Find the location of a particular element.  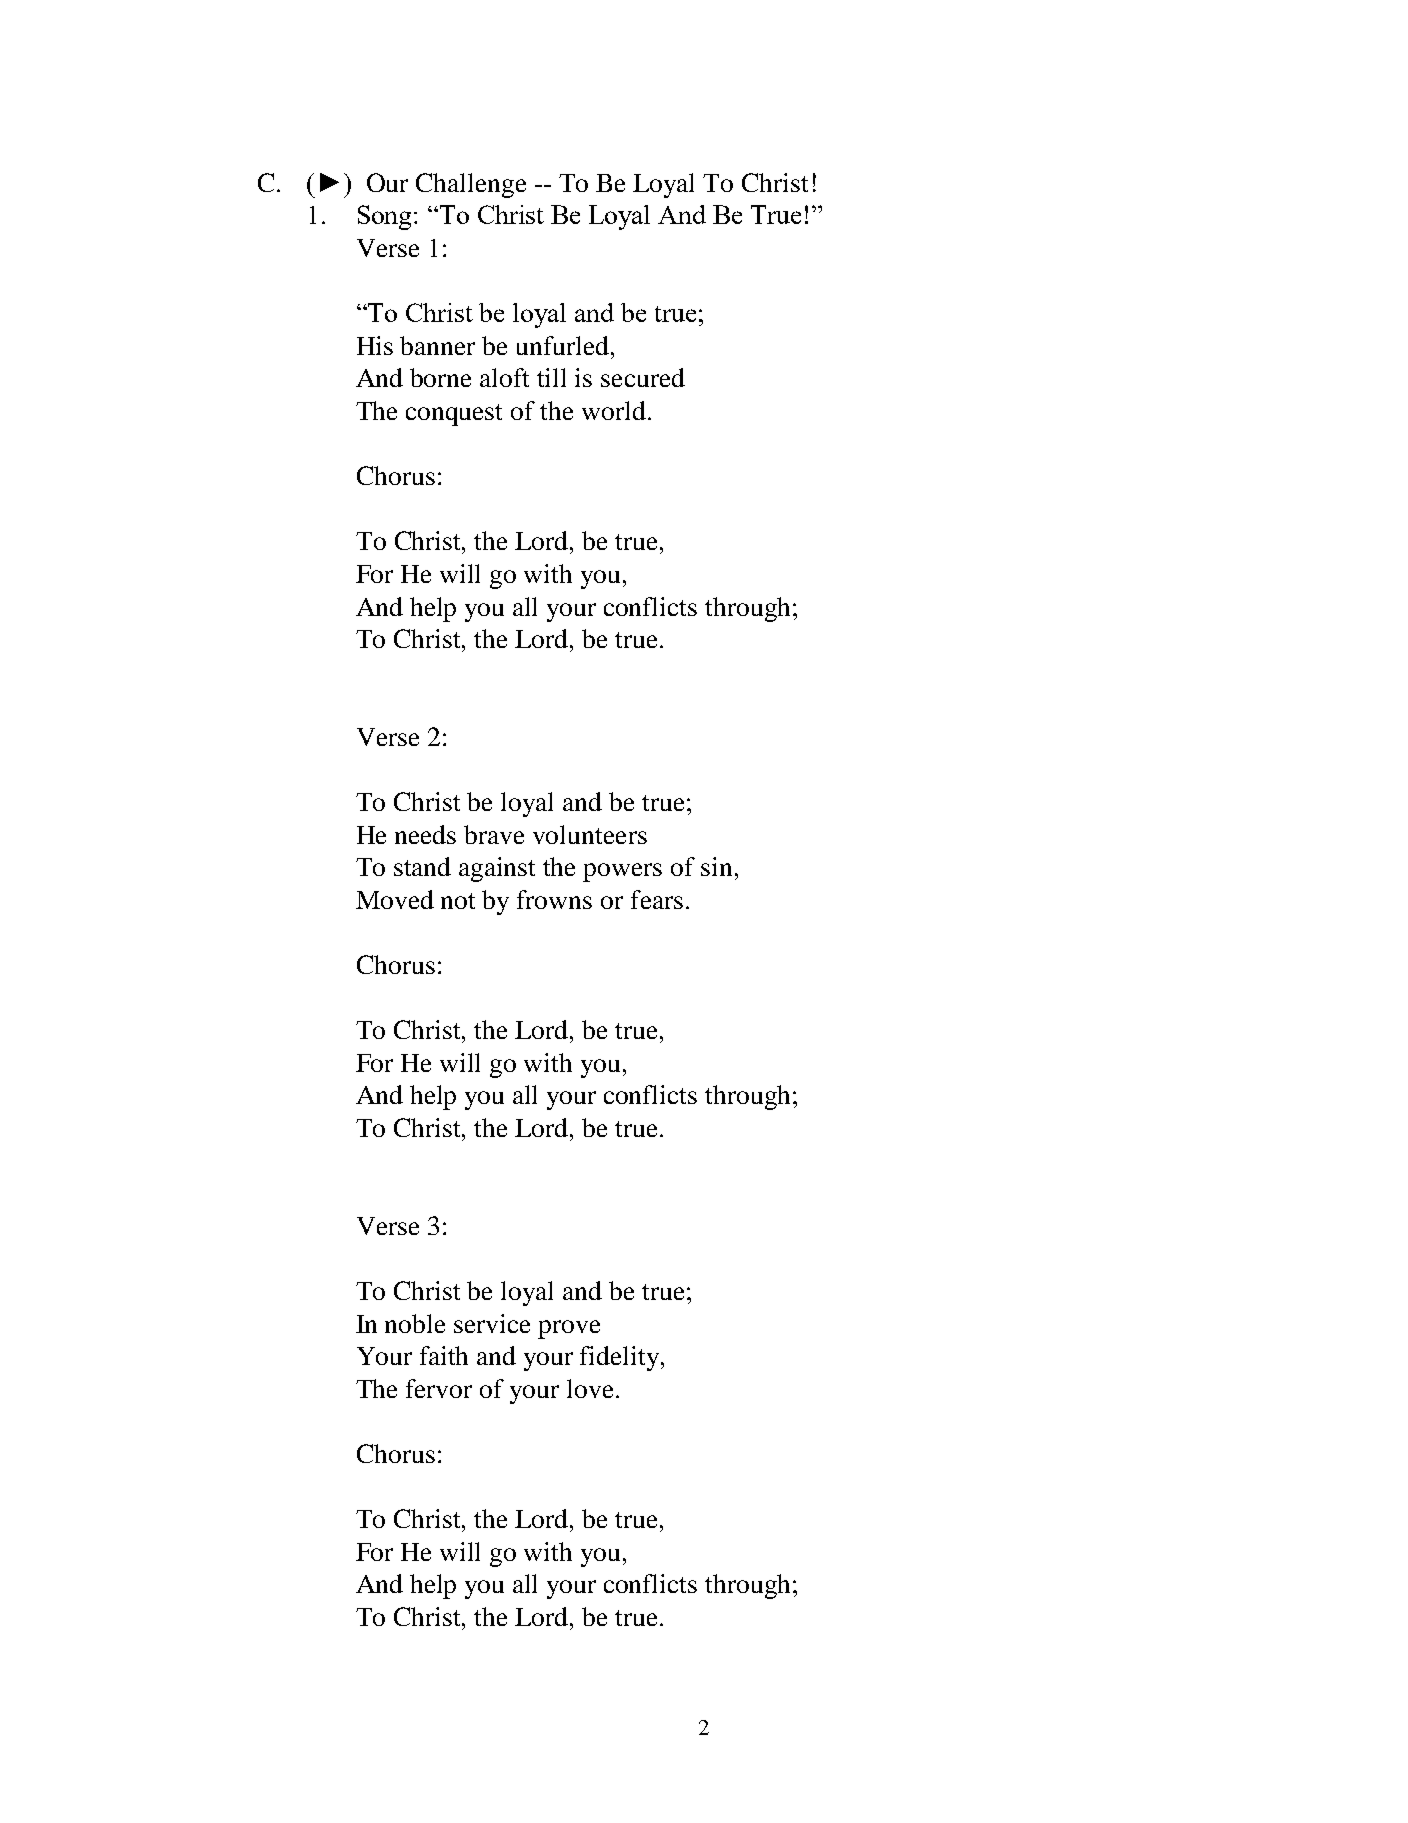

noble is located at coordinates (415, 1323).
